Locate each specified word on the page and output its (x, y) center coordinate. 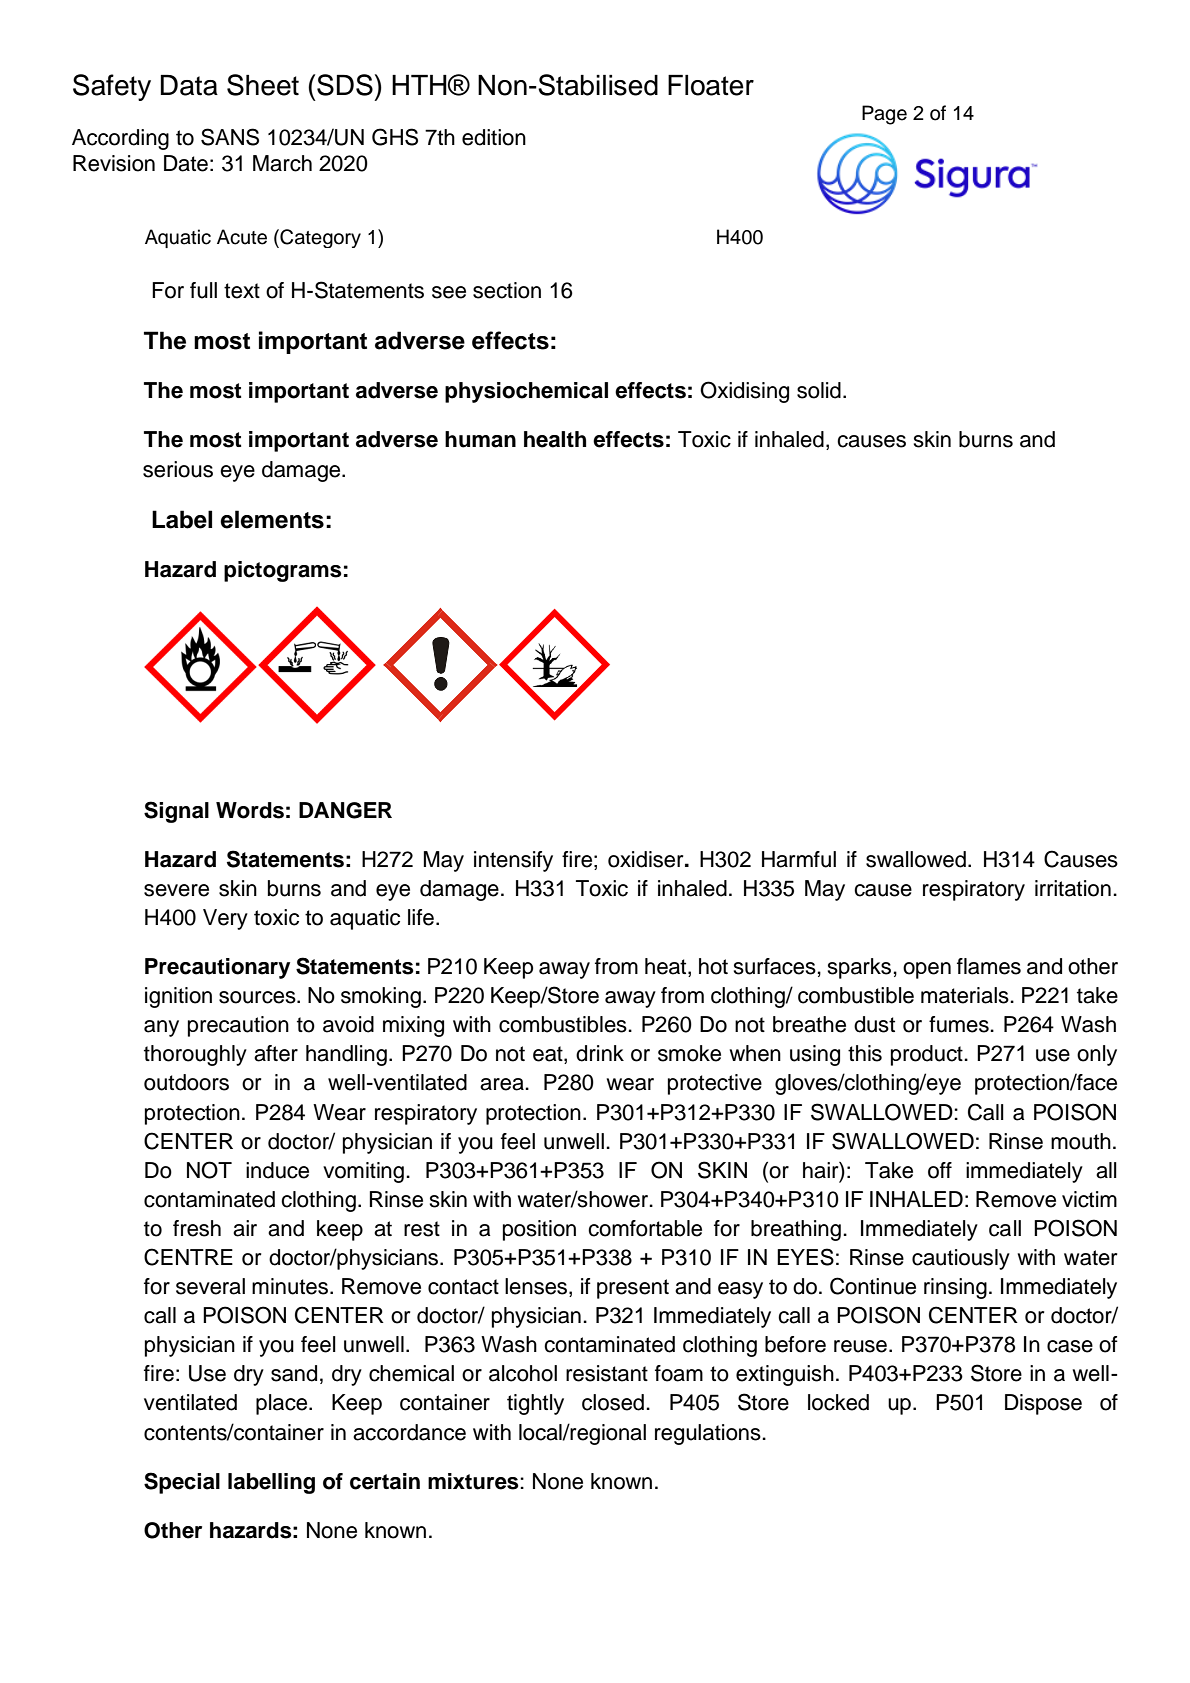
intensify (513, 861)
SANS (230, 137)
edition (494, 137)
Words (250, 810)
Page (884, 115)
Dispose (1043, 1404)
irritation (1073, 888)
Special (182, 1483)
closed (613, 1402)
